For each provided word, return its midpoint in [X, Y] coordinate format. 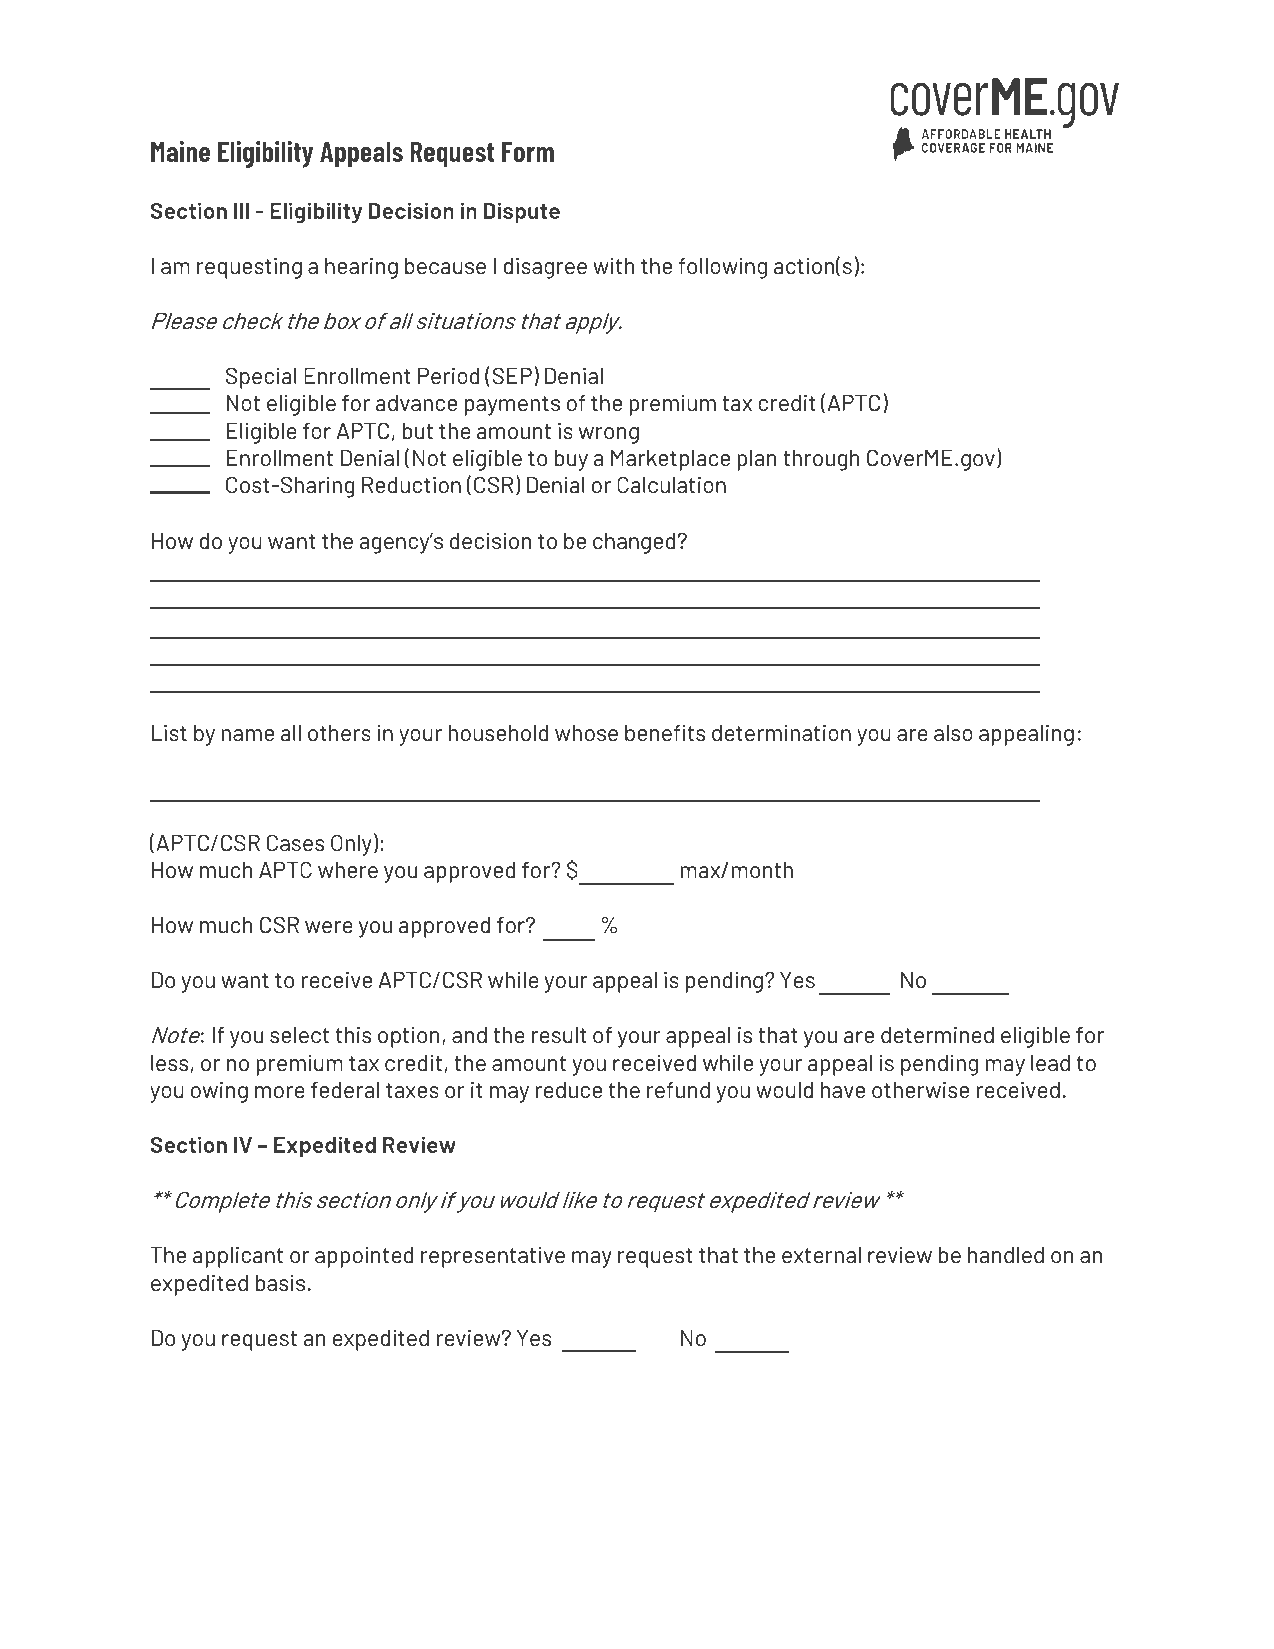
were [329, 927]
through [821, 460]
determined [937, 1034]
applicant [238, 1257]
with [613, 265]
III [241, 211]
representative [493, 1257]
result [559, 1035]
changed [634, 543]
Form [528, 151]
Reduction [411, 484]
